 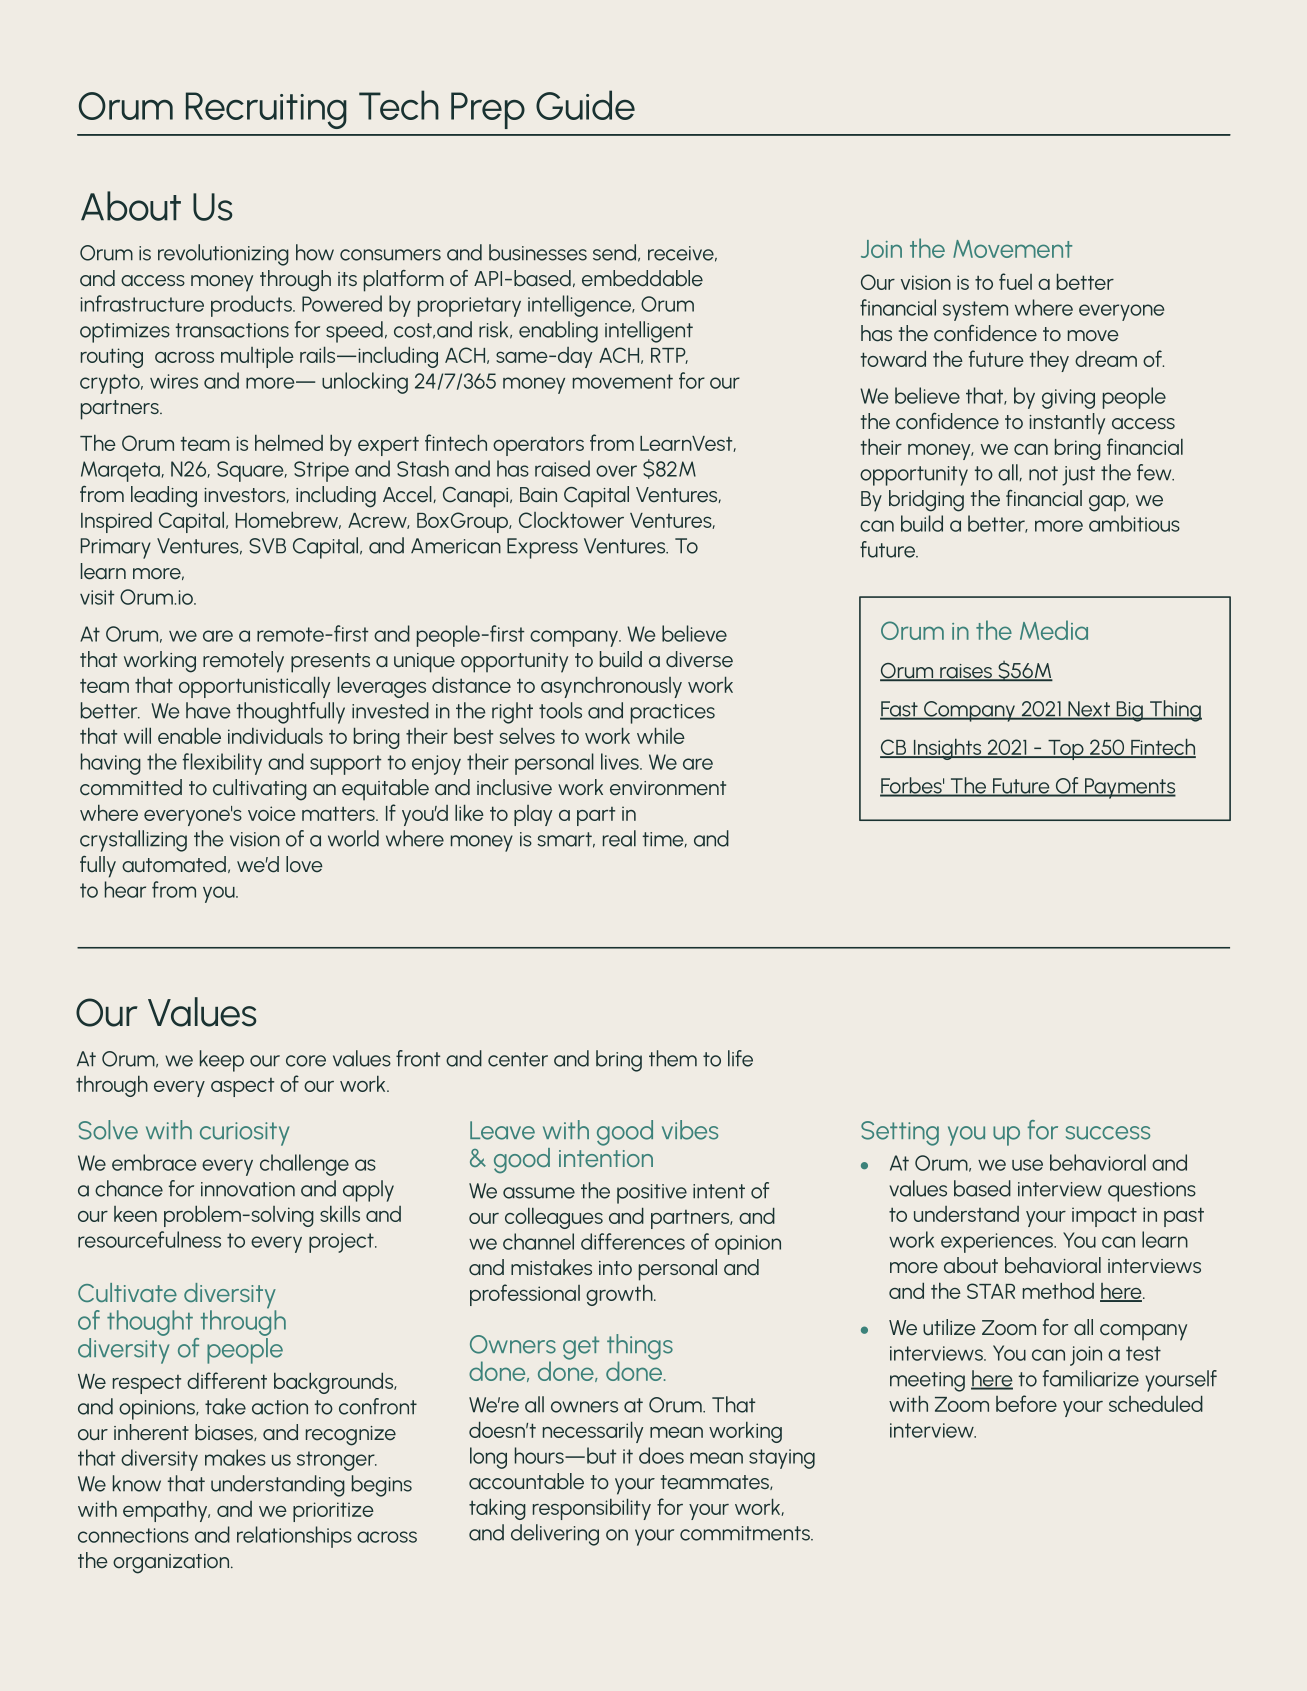 What do you see at coordinates (1015, 281) in the screenshot?
I see `fuel` at bounding box center [1015, 281].
